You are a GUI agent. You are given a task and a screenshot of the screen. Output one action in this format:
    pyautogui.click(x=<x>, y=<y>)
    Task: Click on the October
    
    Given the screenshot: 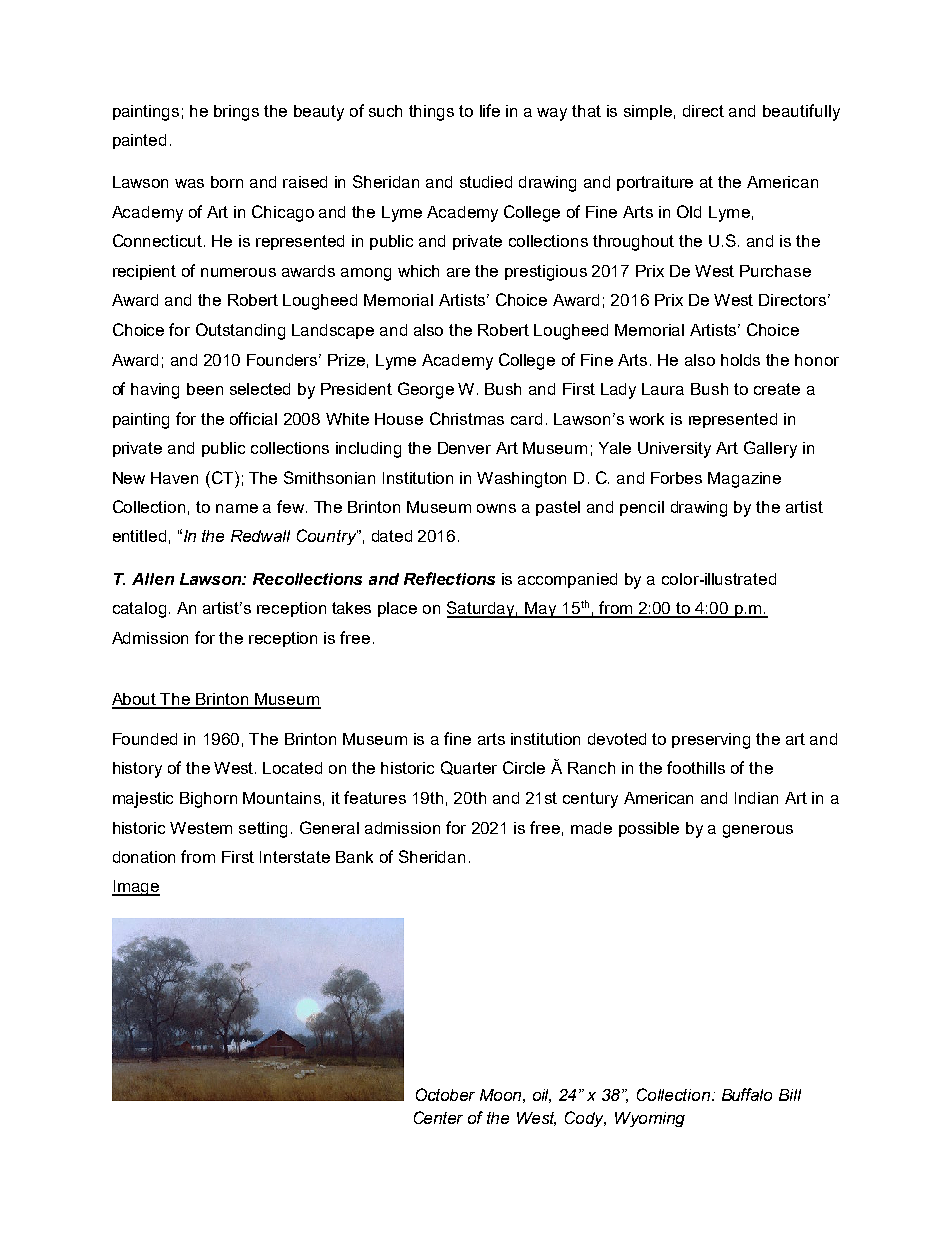 What is the action you would take?
    pyautogui.click(x=445, y=1094)
